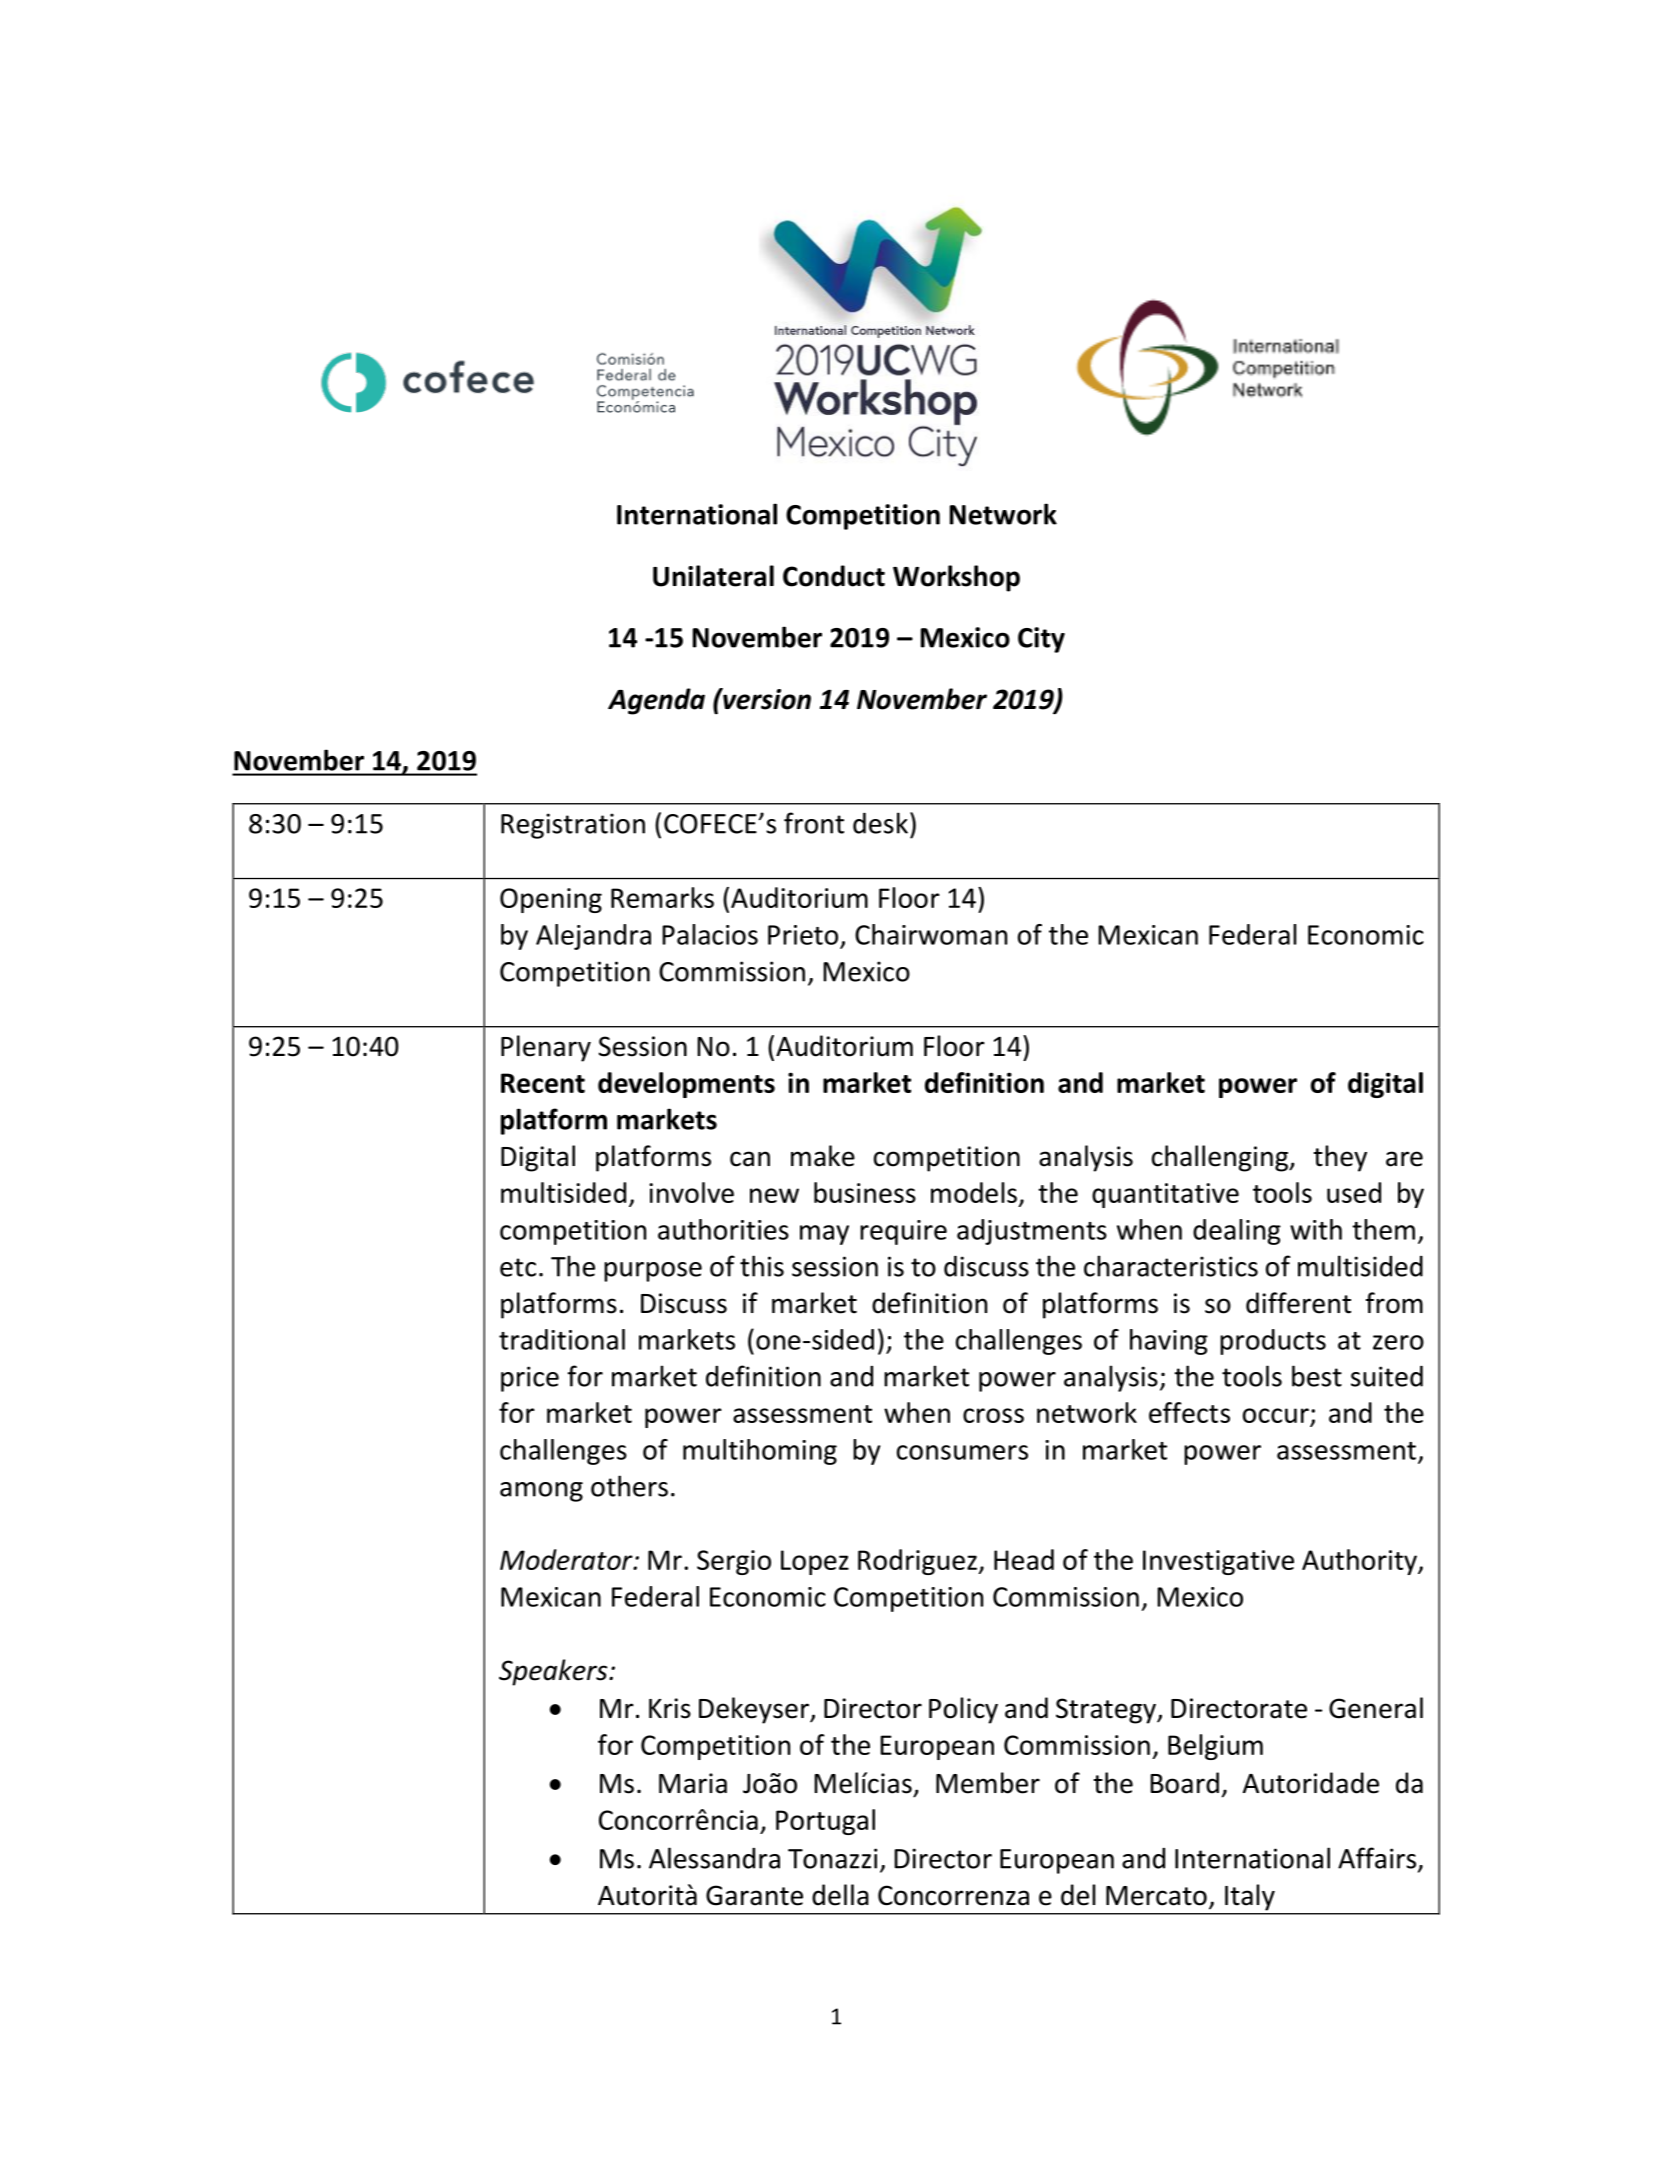 This screenshot has width=1672, height=2164. I want to click on Member, so click(988, 1783).
